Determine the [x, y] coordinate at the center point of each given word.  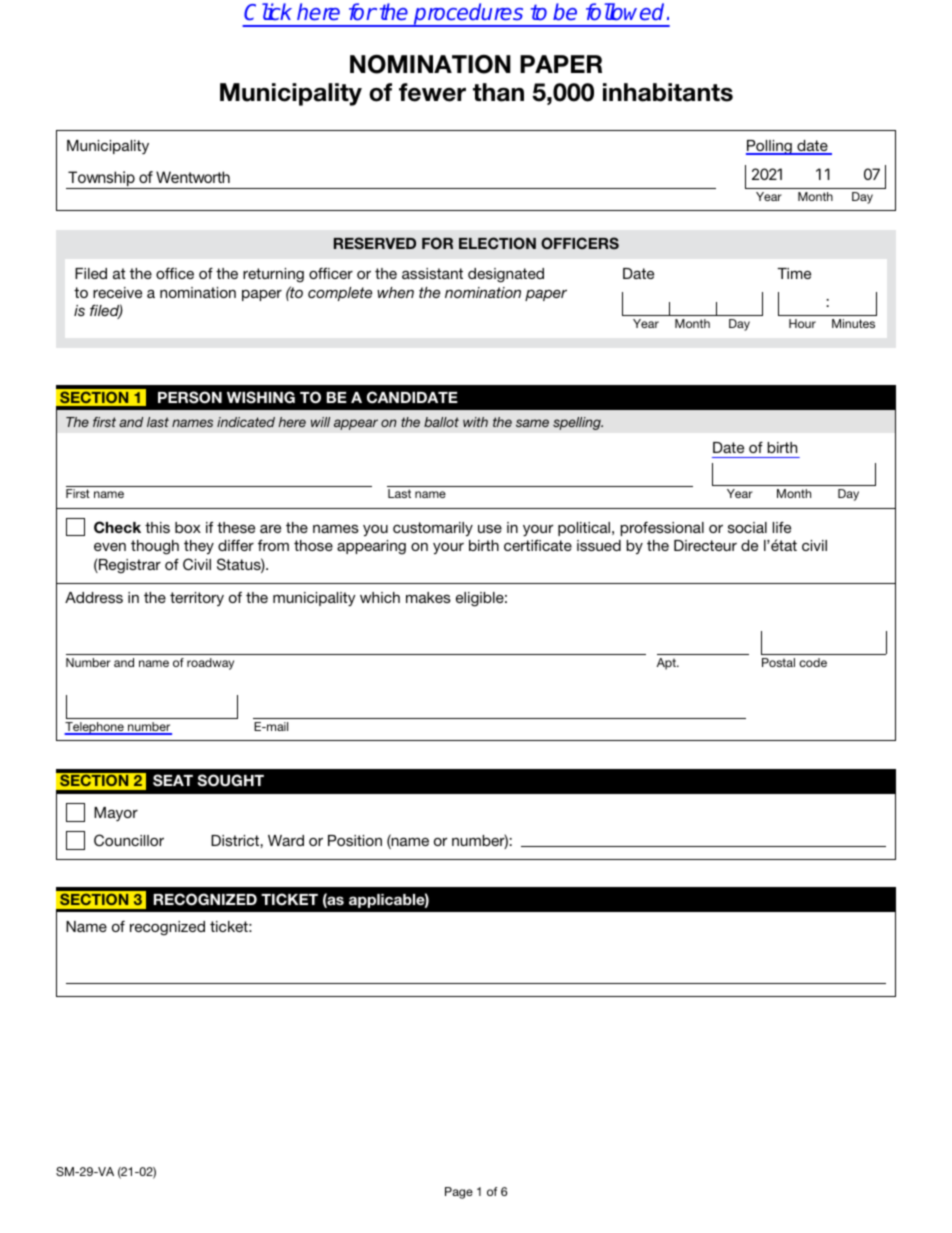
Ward [286, 840]
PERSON [190, 397]
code [813, 662]
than [498, 92]
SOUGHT [230, 780]
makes [428, 597]
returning [273, 275]
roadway [210, 664]
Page [459, 1193]
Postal [778, 662]
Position [355, 840]
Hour [802, 323]
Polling [770, 147]
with [475, 422]
